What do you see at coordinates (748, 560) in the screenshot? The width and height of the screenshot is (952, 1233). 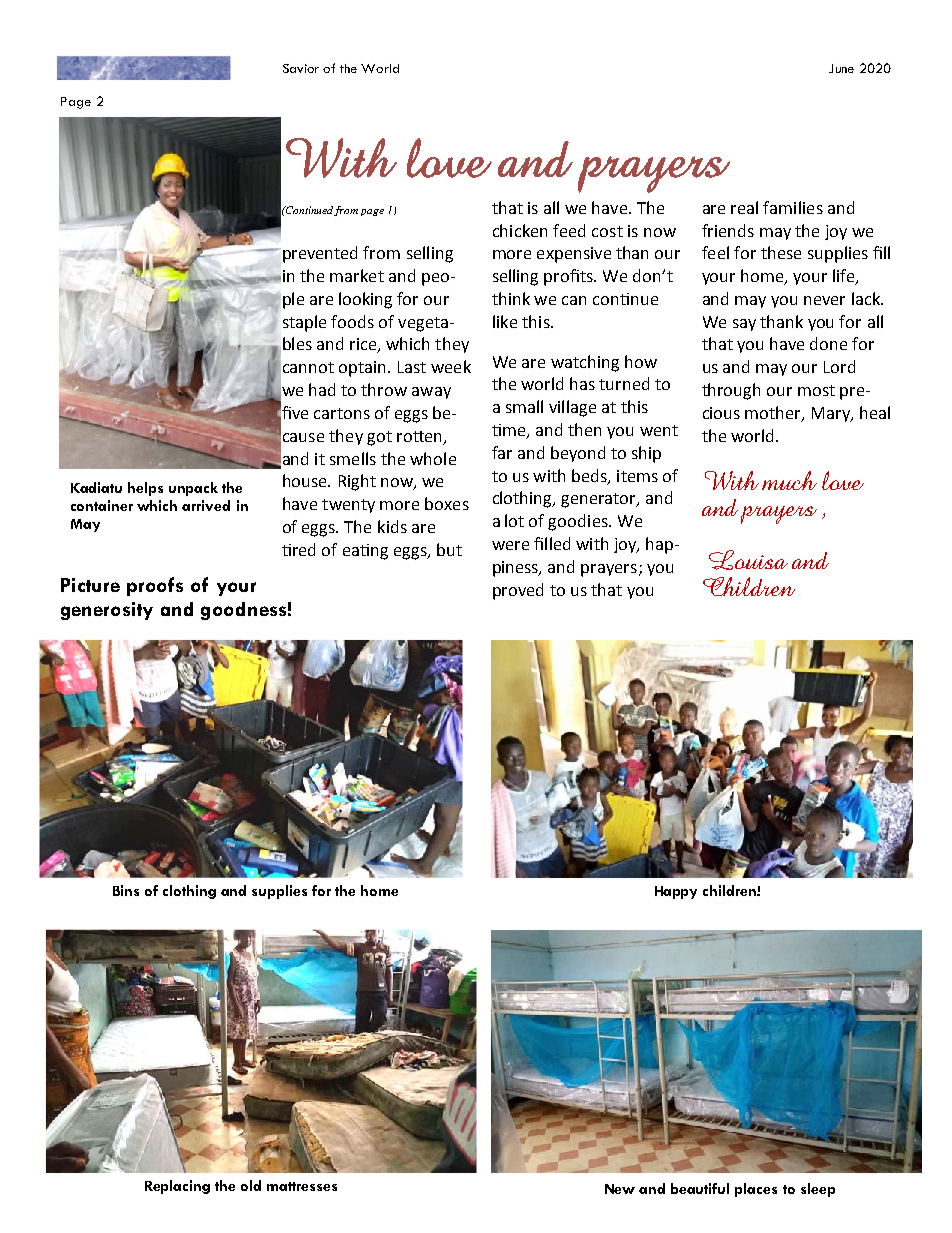 I see `Louisa` at bounding box center [748, 560].
